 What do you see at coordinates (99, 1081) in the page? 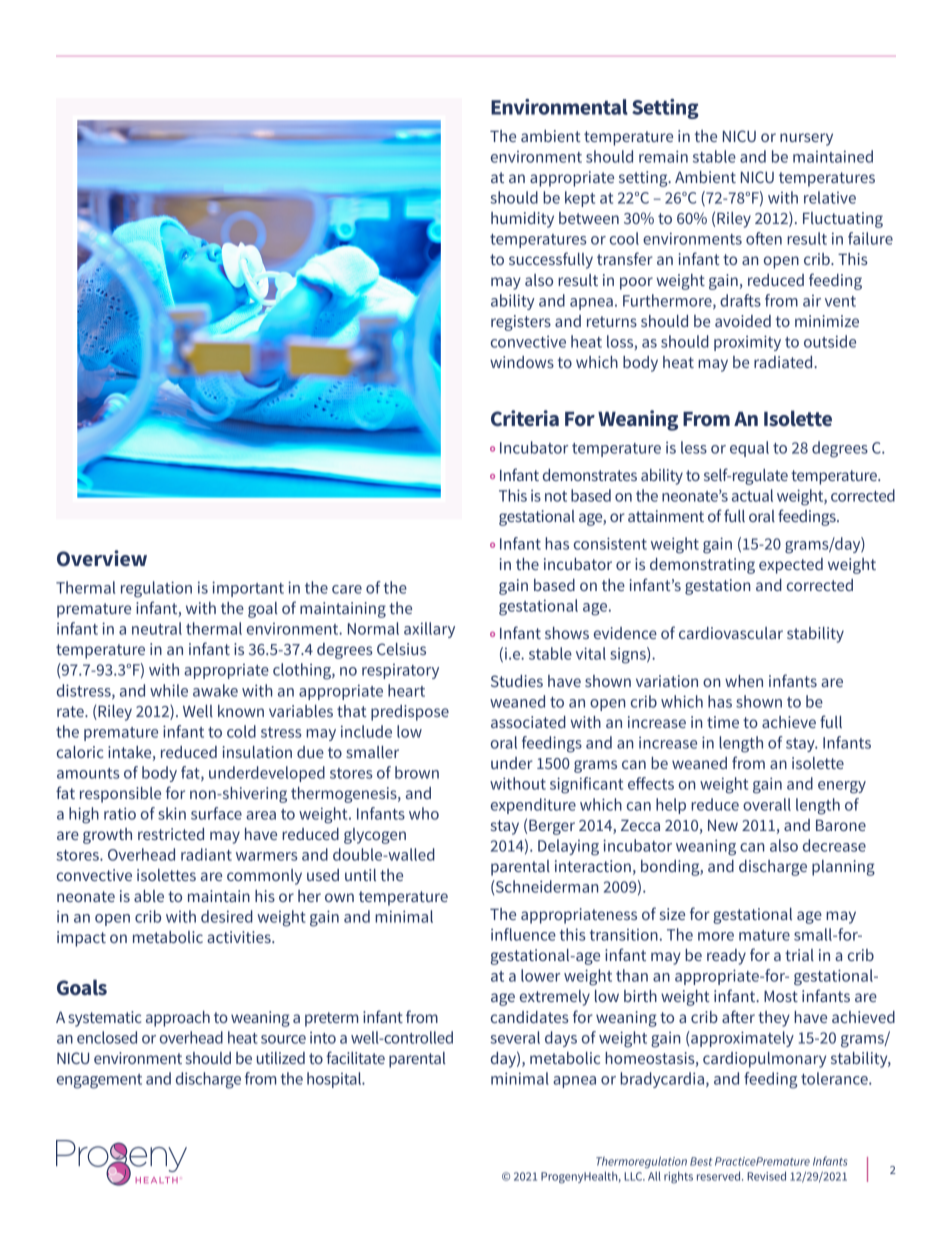
I see `engagement` at bounding box center [99, 1081].
